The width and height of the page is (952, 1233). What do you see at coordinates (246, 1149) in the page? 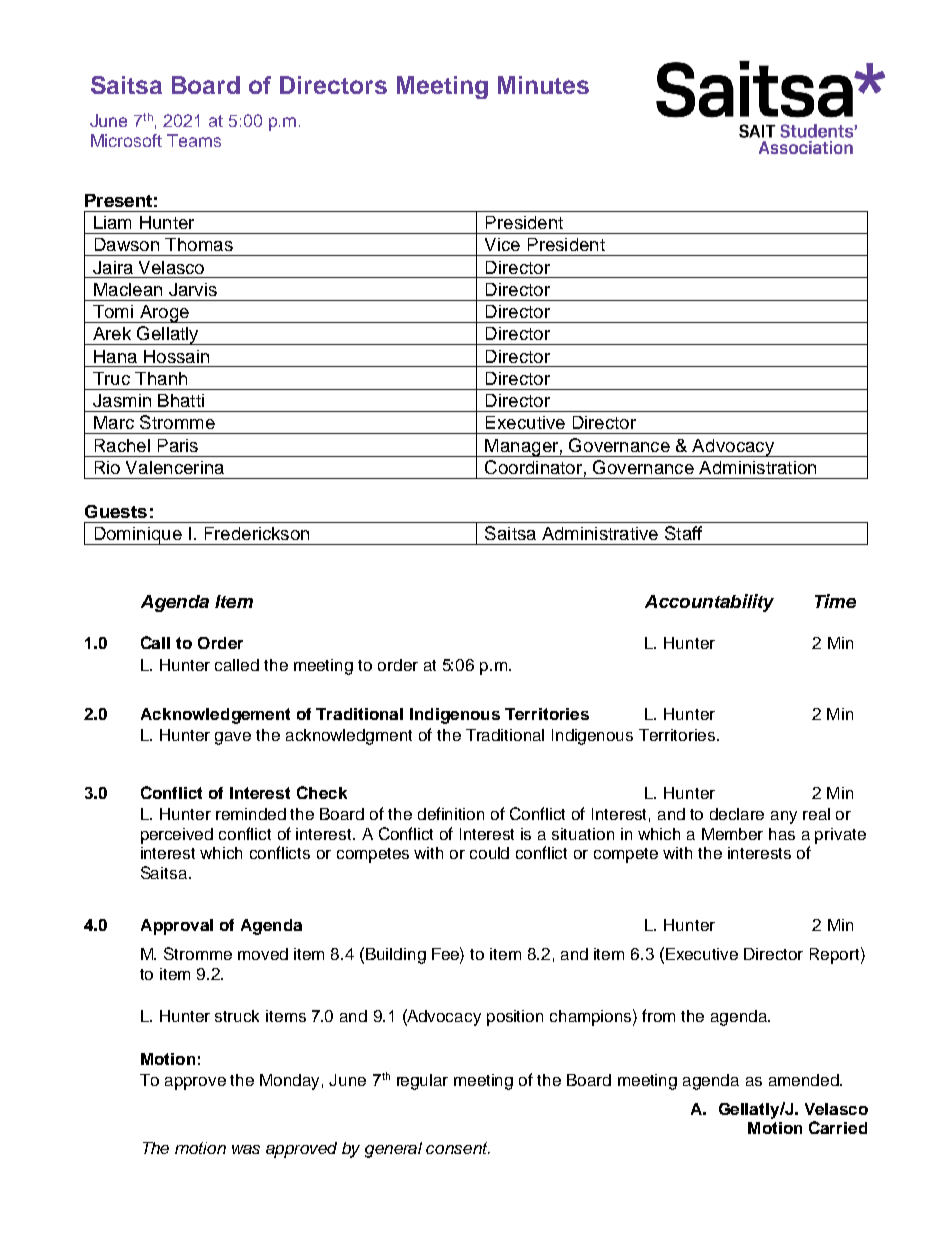
I see `was` at bounding box center [246, 1149].
